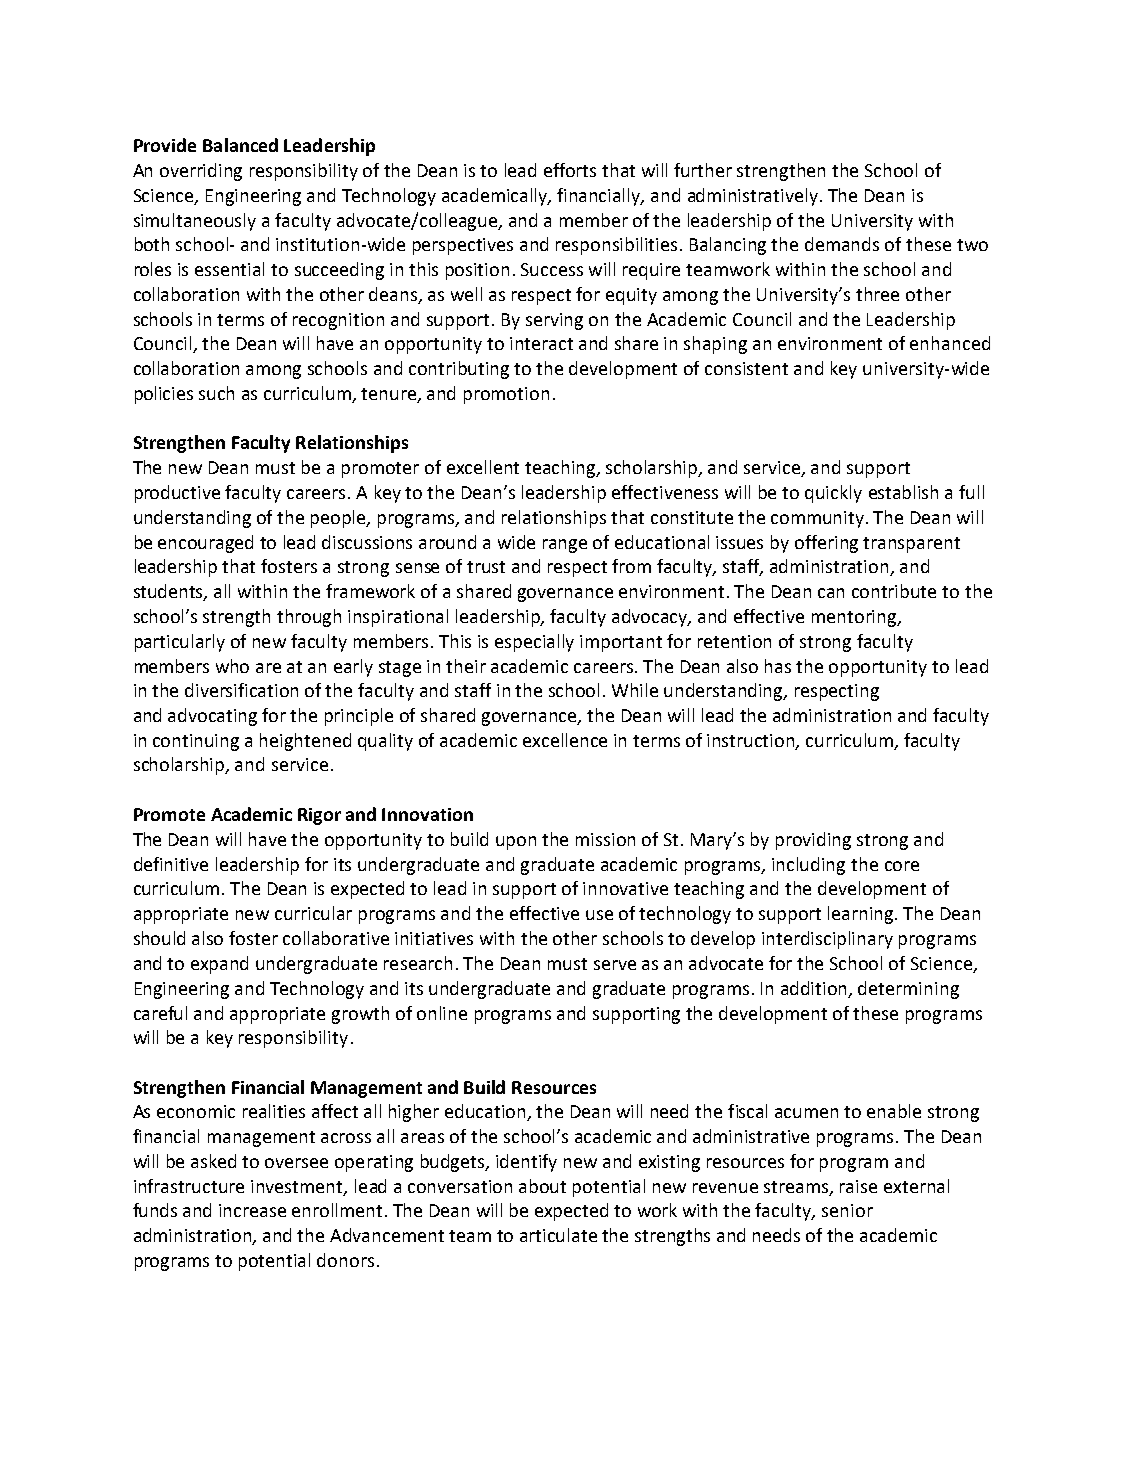 This screenshot has width=1129, height=1461. I want to click on promotion, so click(506, 395).
